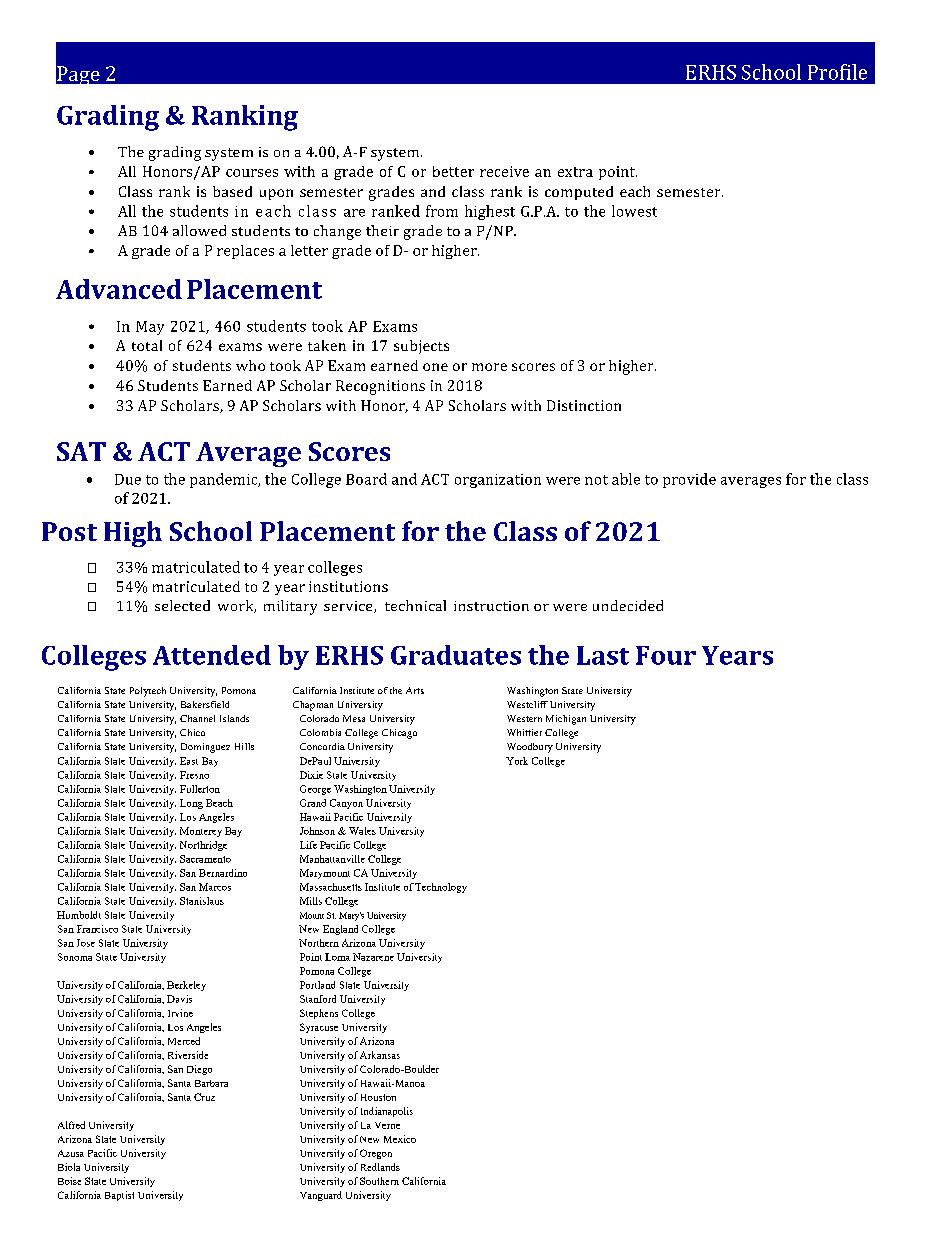 This document has width=952, height=1233. I want to click on Mexico, so click(400, 1139).
